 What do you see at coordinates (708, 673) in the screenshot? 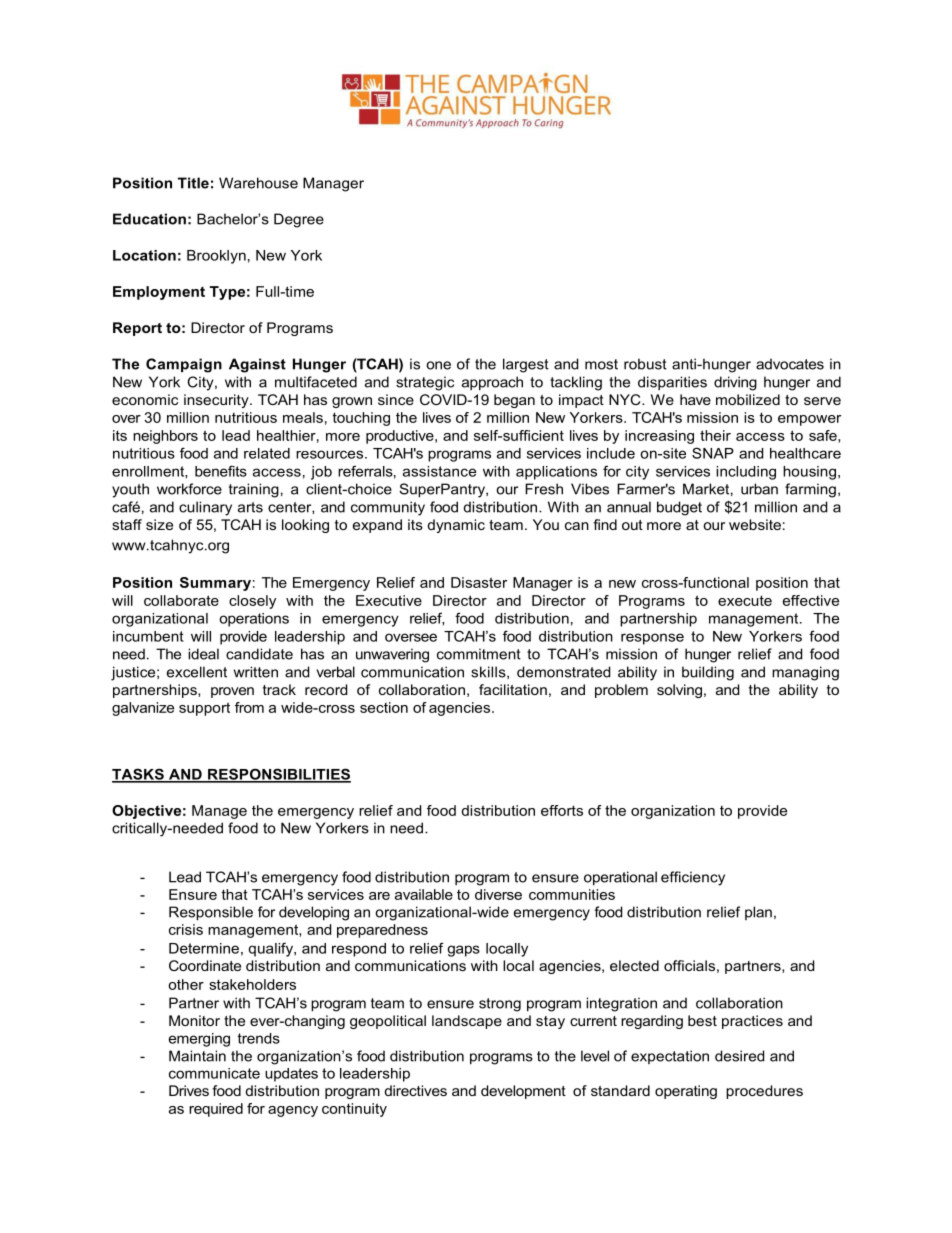
I see `building` at bounding box center [708, 673].
